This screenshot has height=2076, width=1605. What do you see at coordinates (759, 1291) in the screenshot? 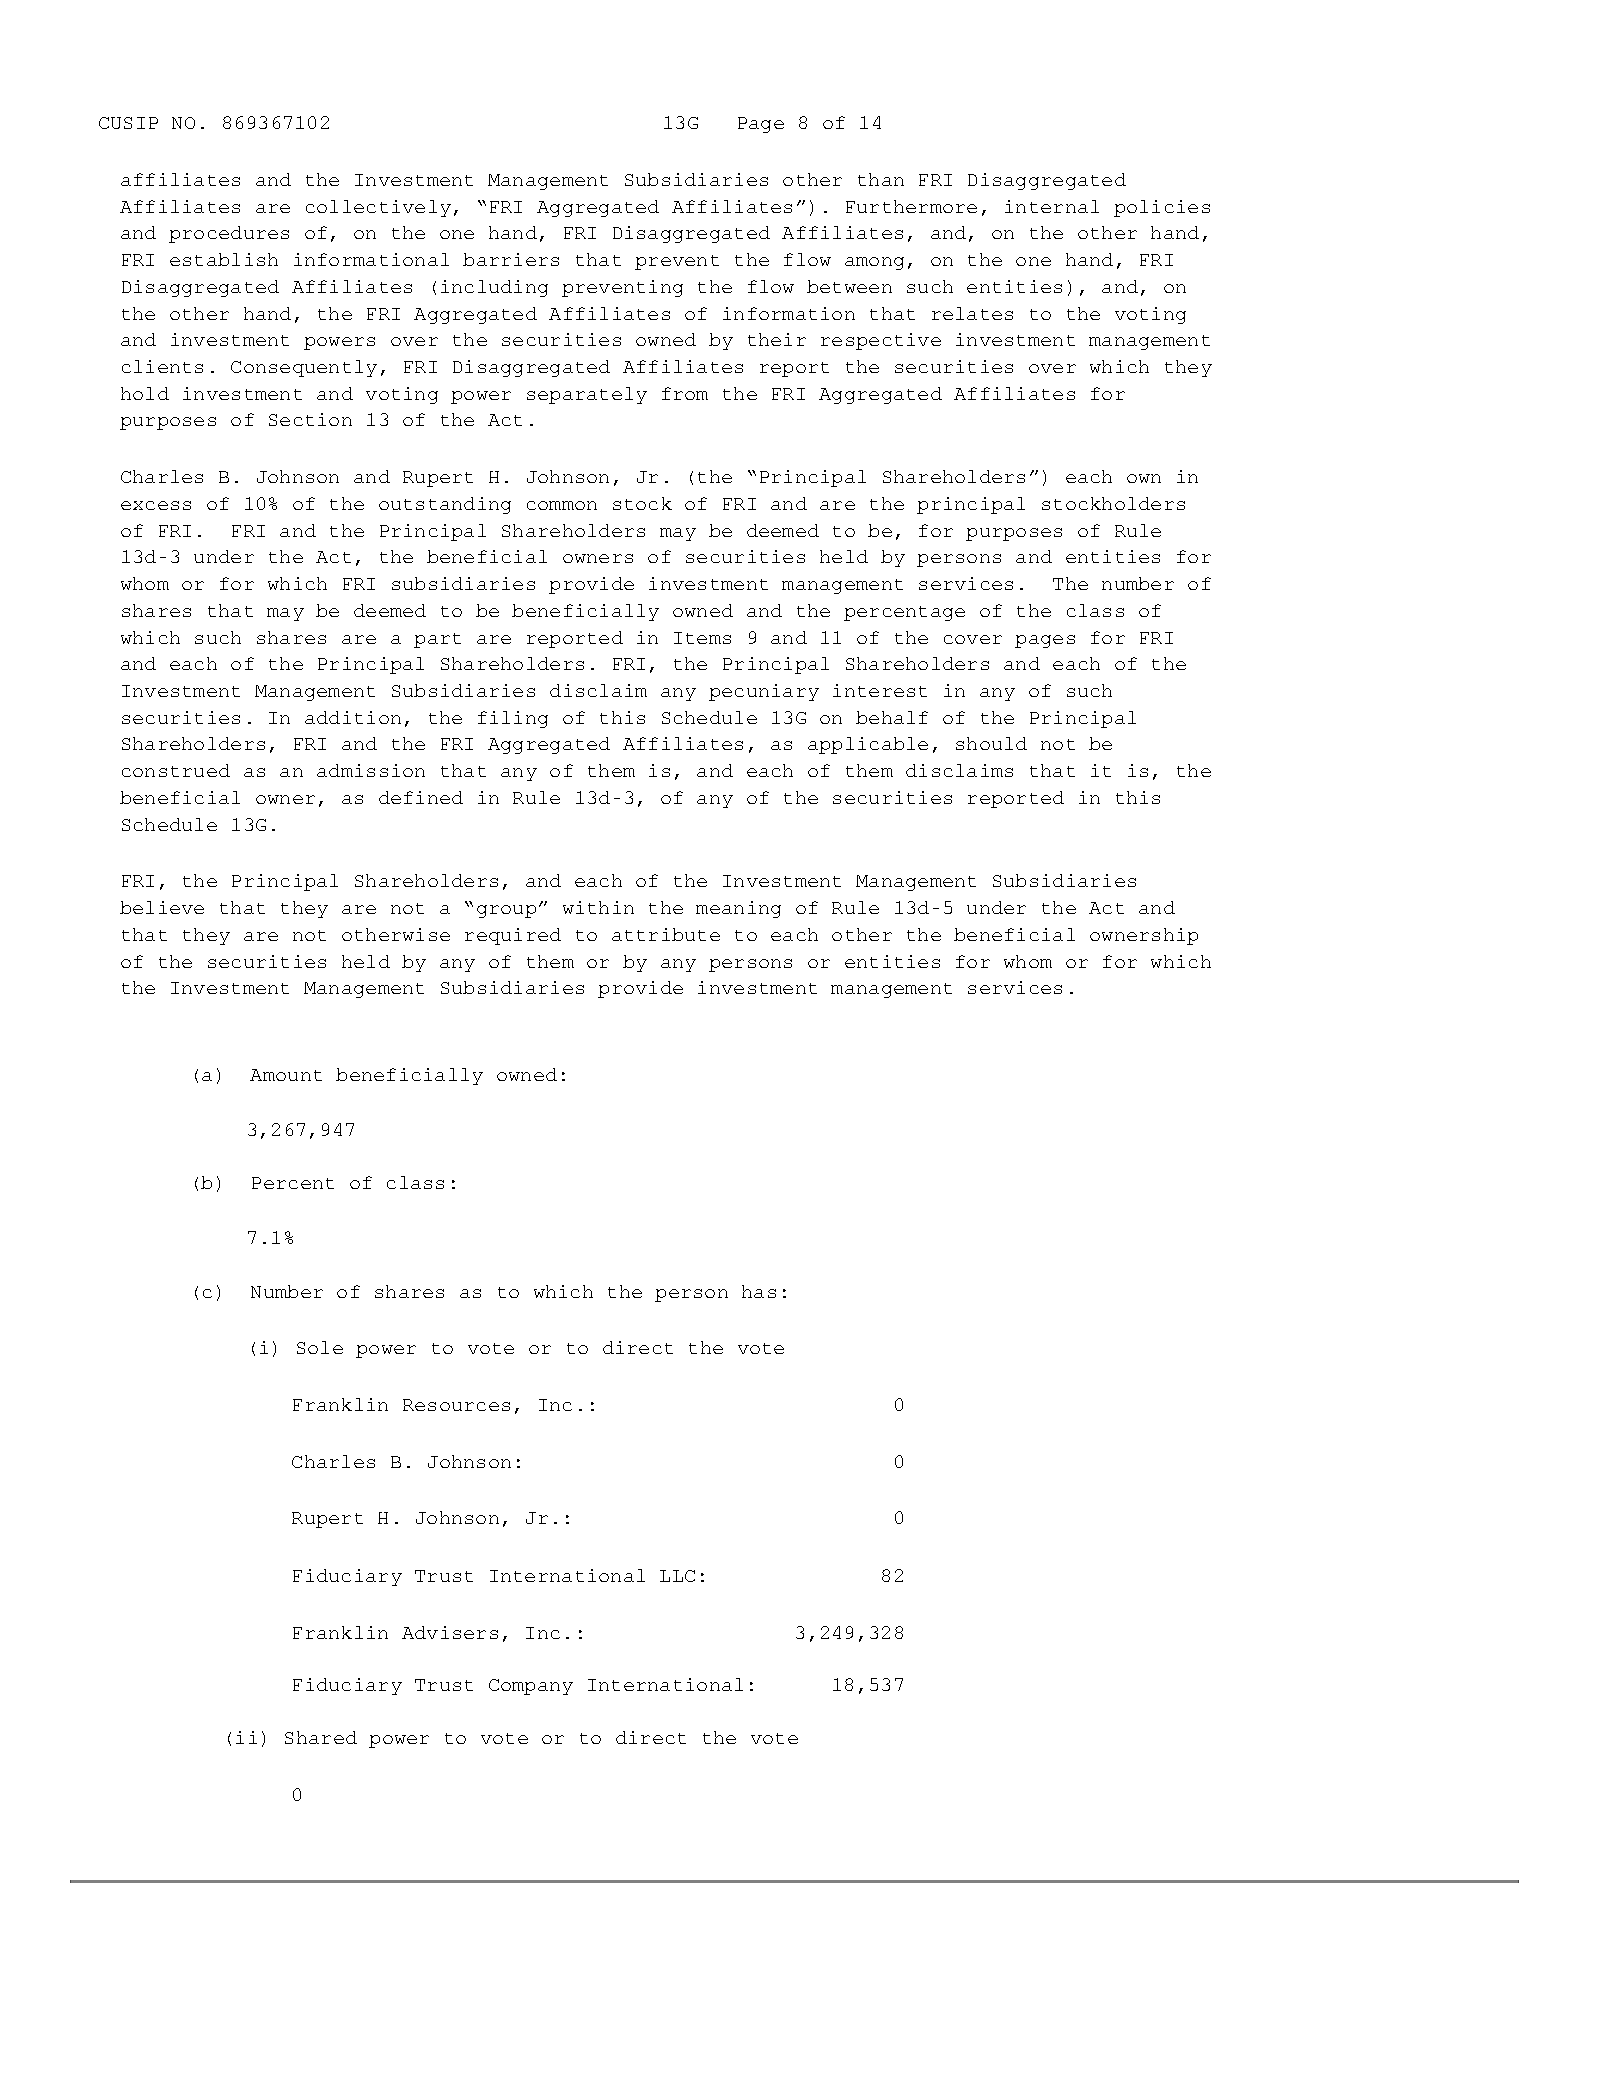
I see `has` at bounding box center [759, 1291].
